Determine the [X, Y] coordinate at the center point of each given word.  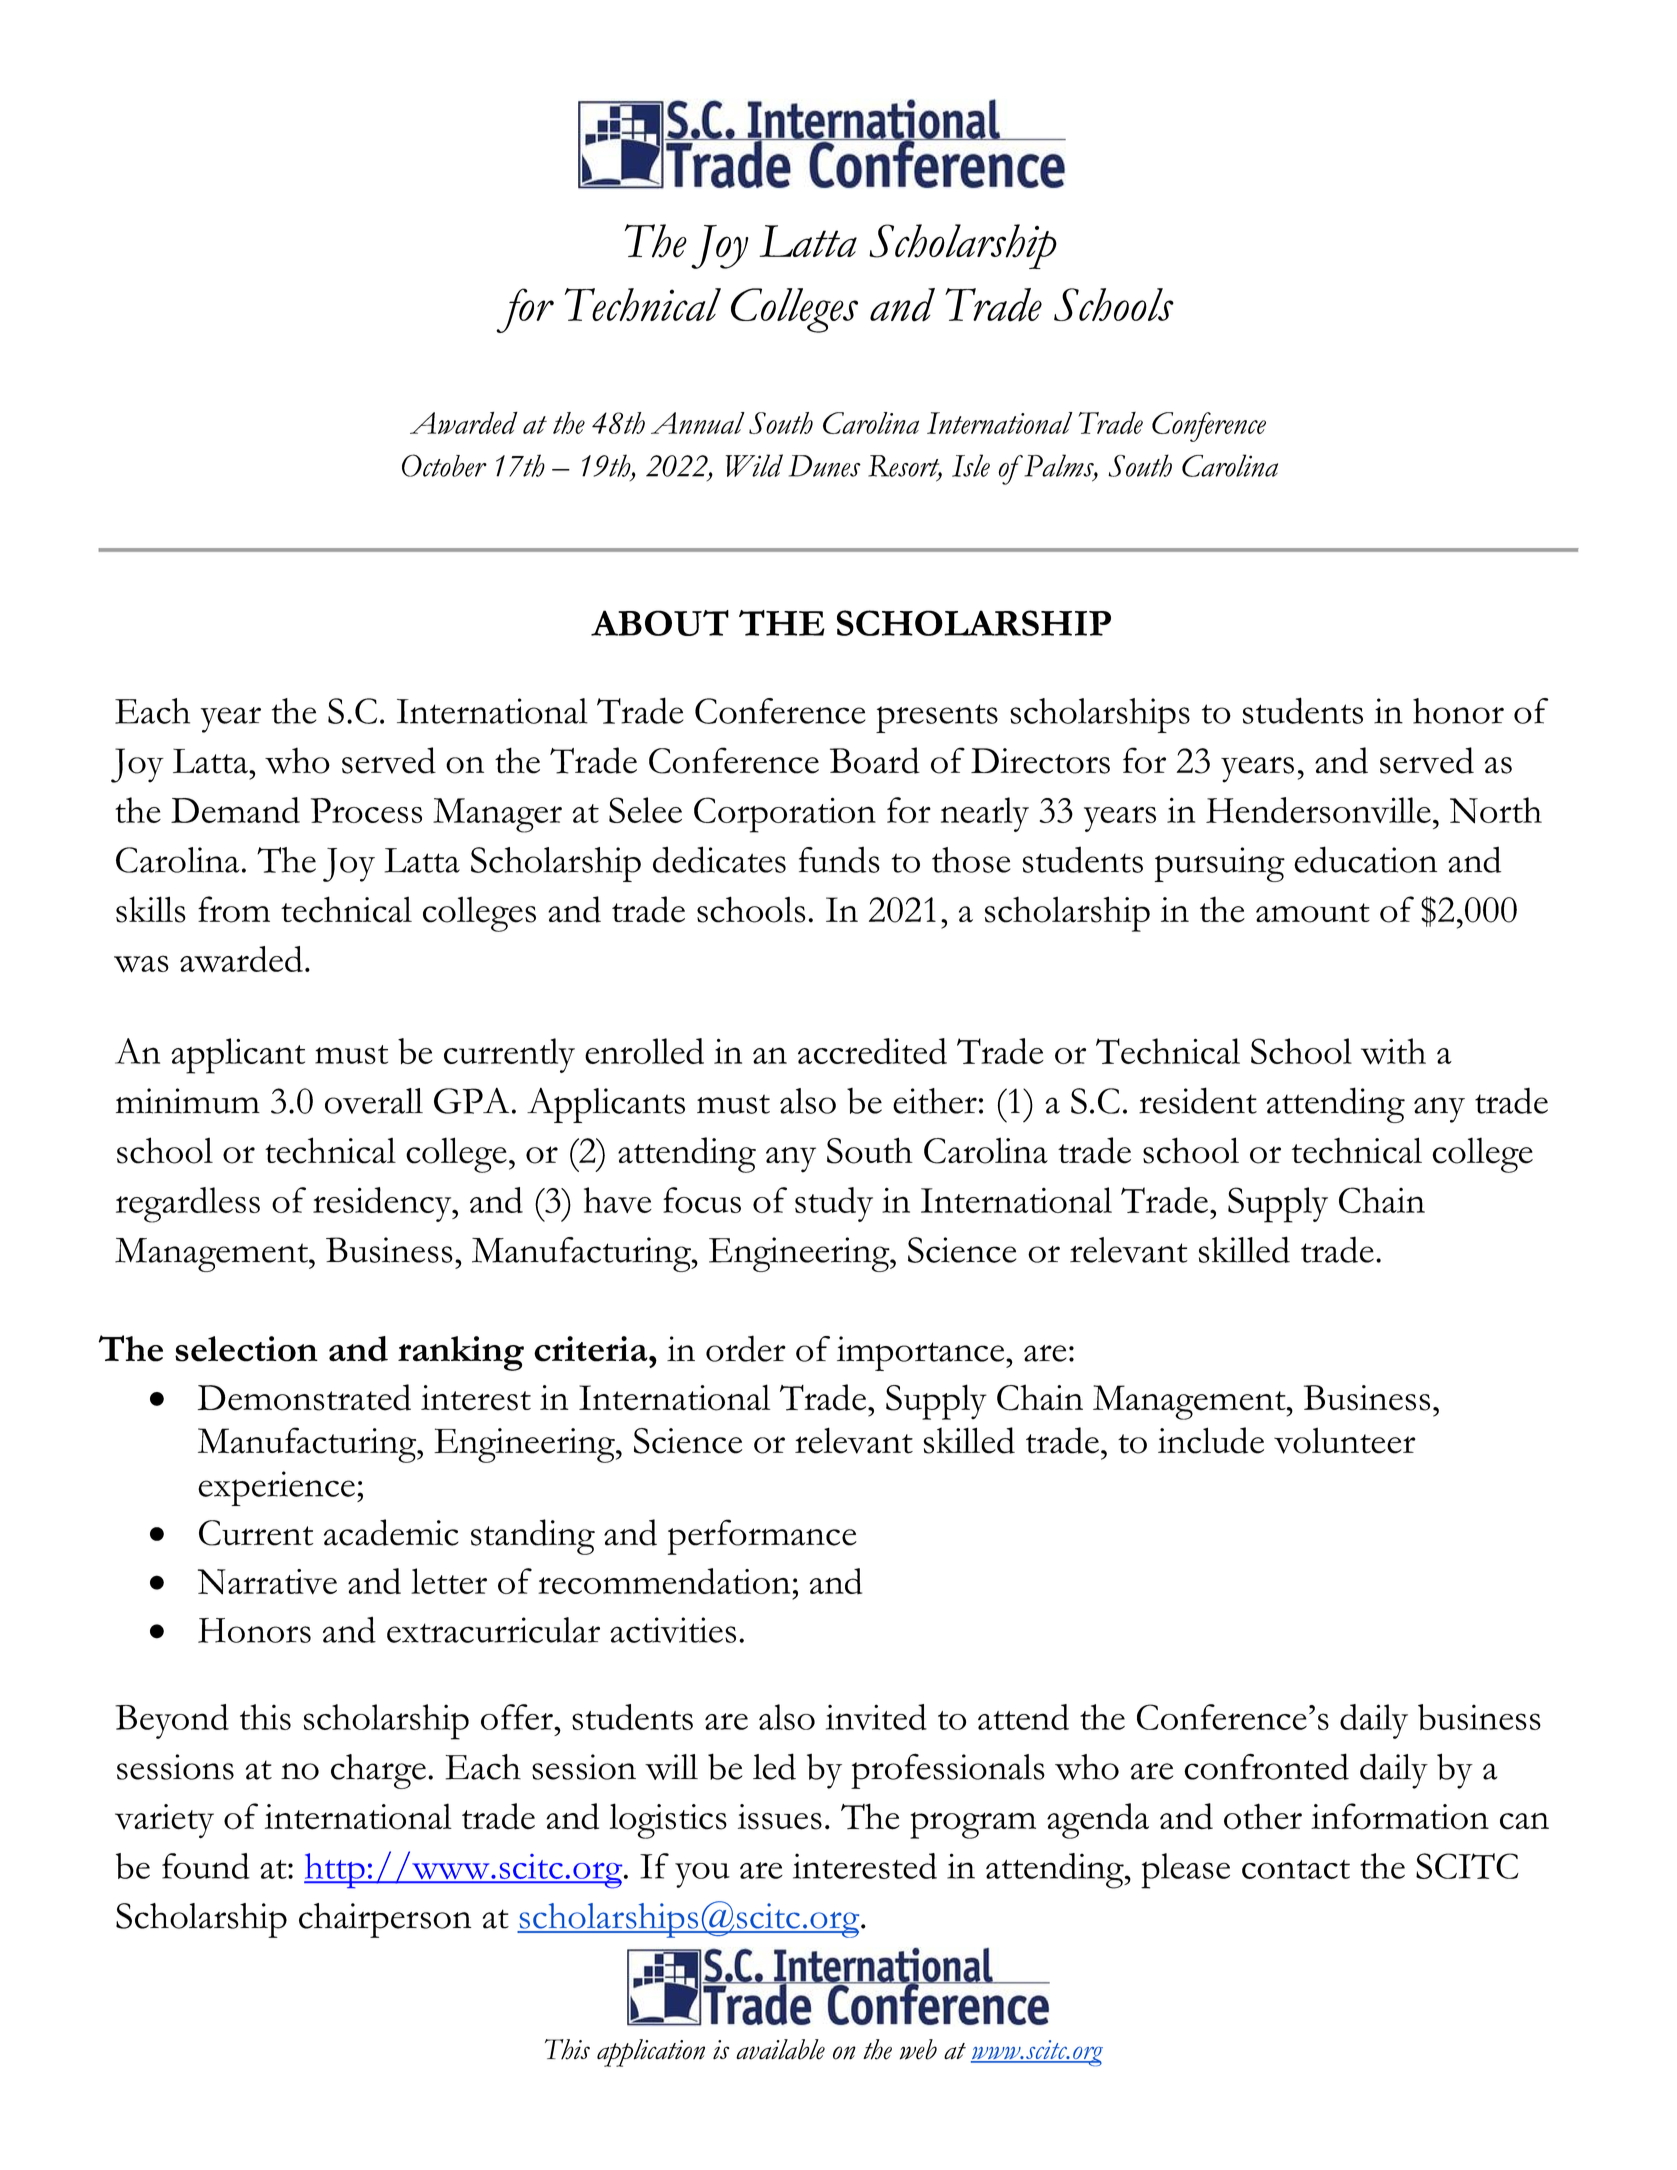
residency [383, 1204]
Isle [971, 465]
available [780, 2049]
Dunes [825, 466]
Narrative [267, 1582]
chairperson [385, 1920]
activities [673, 1630]
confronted [1266, 1766]
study [834, 1204]
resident [1198, 1100]
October [444, 465]
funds [839, 859]
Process [366, 810]
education [1365, 859]
